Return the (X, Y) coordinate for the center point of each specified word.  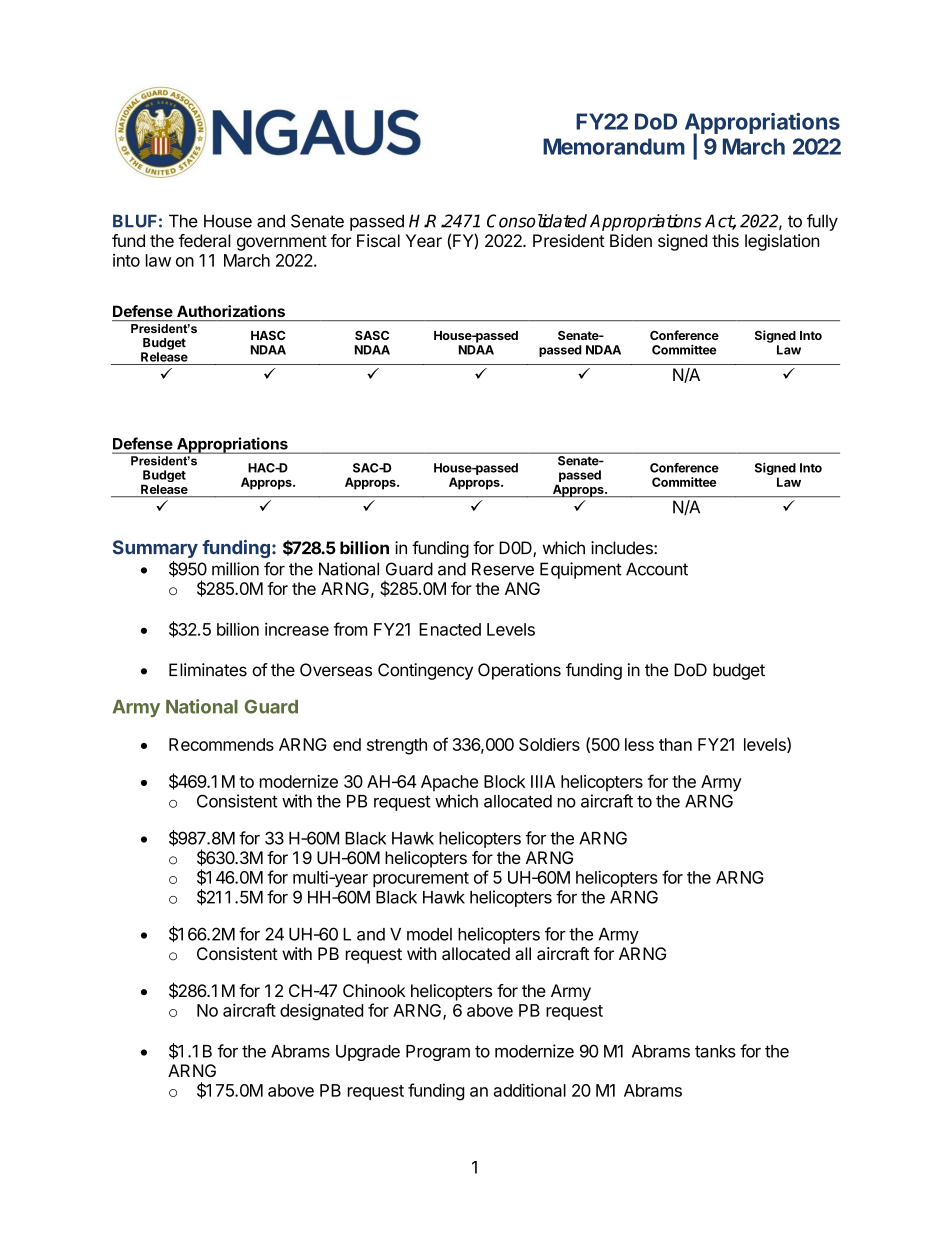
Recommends (221, 744)
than (675, 744)
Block (505, 781)
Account (657, 569)
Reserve (503, 569)
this (725, 240)
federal (205, 240)
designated (321, 1012)
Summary (155, 549)
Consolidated (537, 221)
